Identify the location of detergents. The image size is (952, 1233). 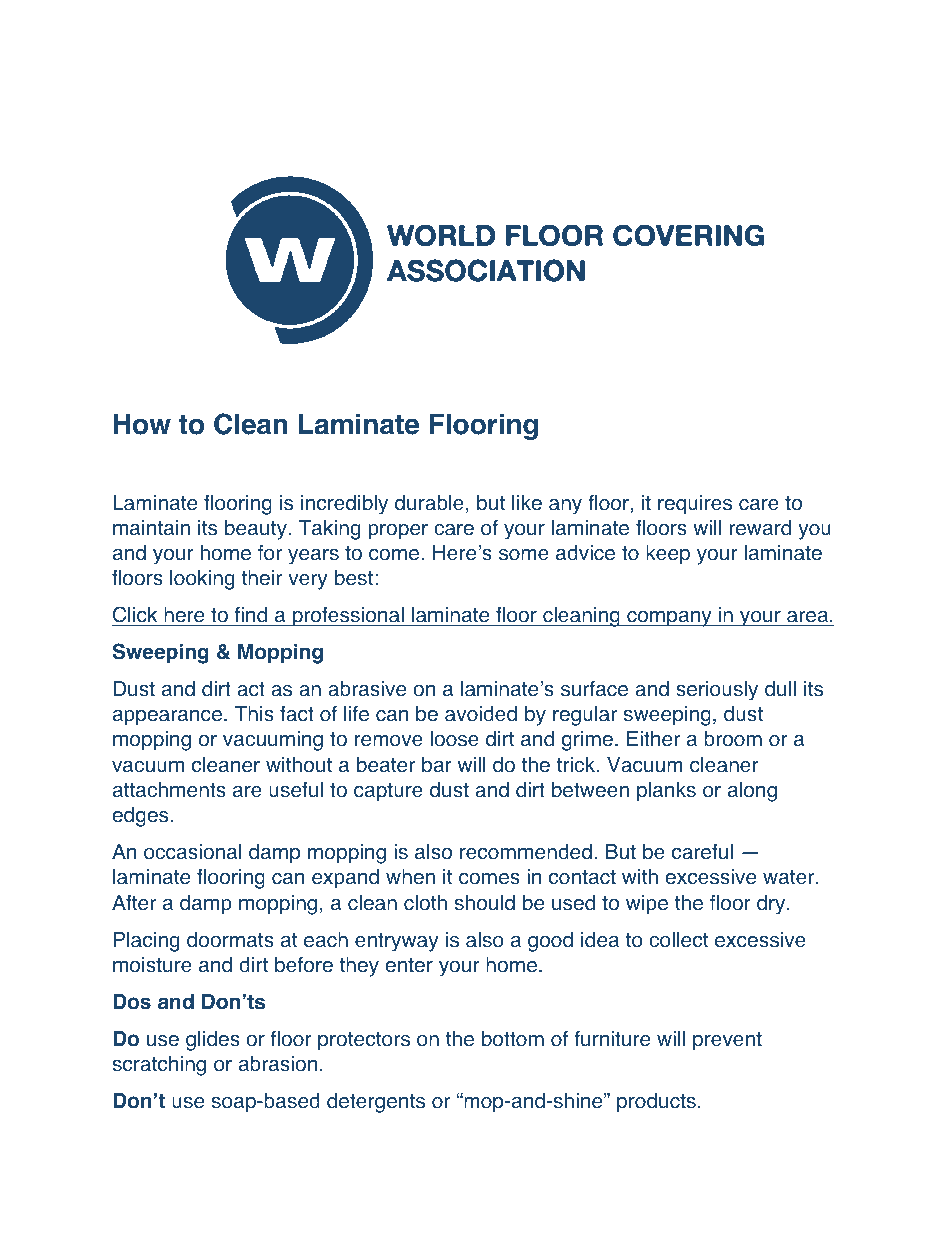
(376, 1103).
